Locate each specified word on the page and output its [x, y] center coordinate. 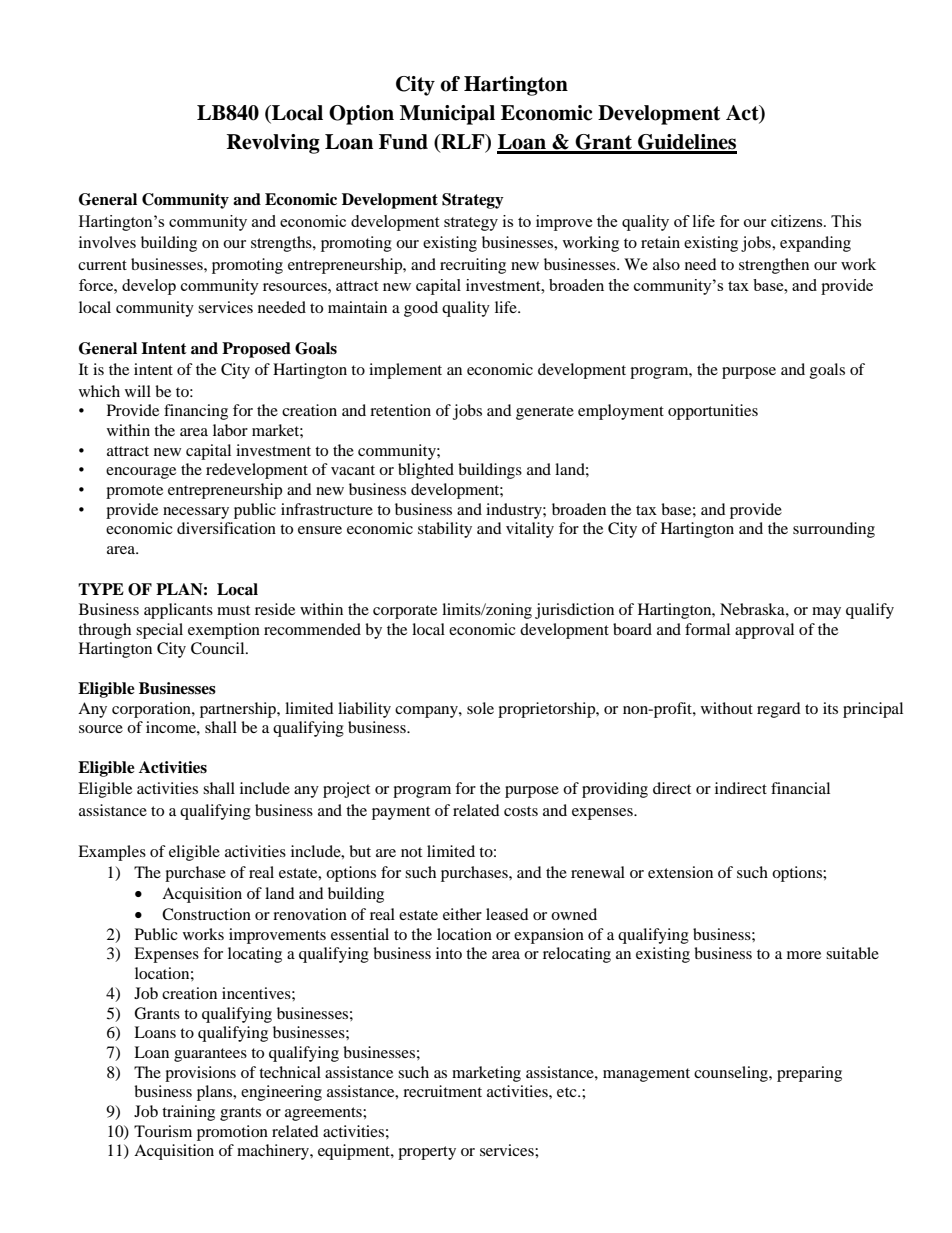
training [188, 1113]
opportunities [713, 412]
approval [764, 631]
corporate [405, 612]
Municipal [447, 115]
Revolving [273, 144]
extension [680, 872]
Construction [206, 914]
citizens [798, 221]
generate [545, 413]
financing [196, 412]
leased [507, 914]
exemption [224, 631]
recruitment [442, 1091]
